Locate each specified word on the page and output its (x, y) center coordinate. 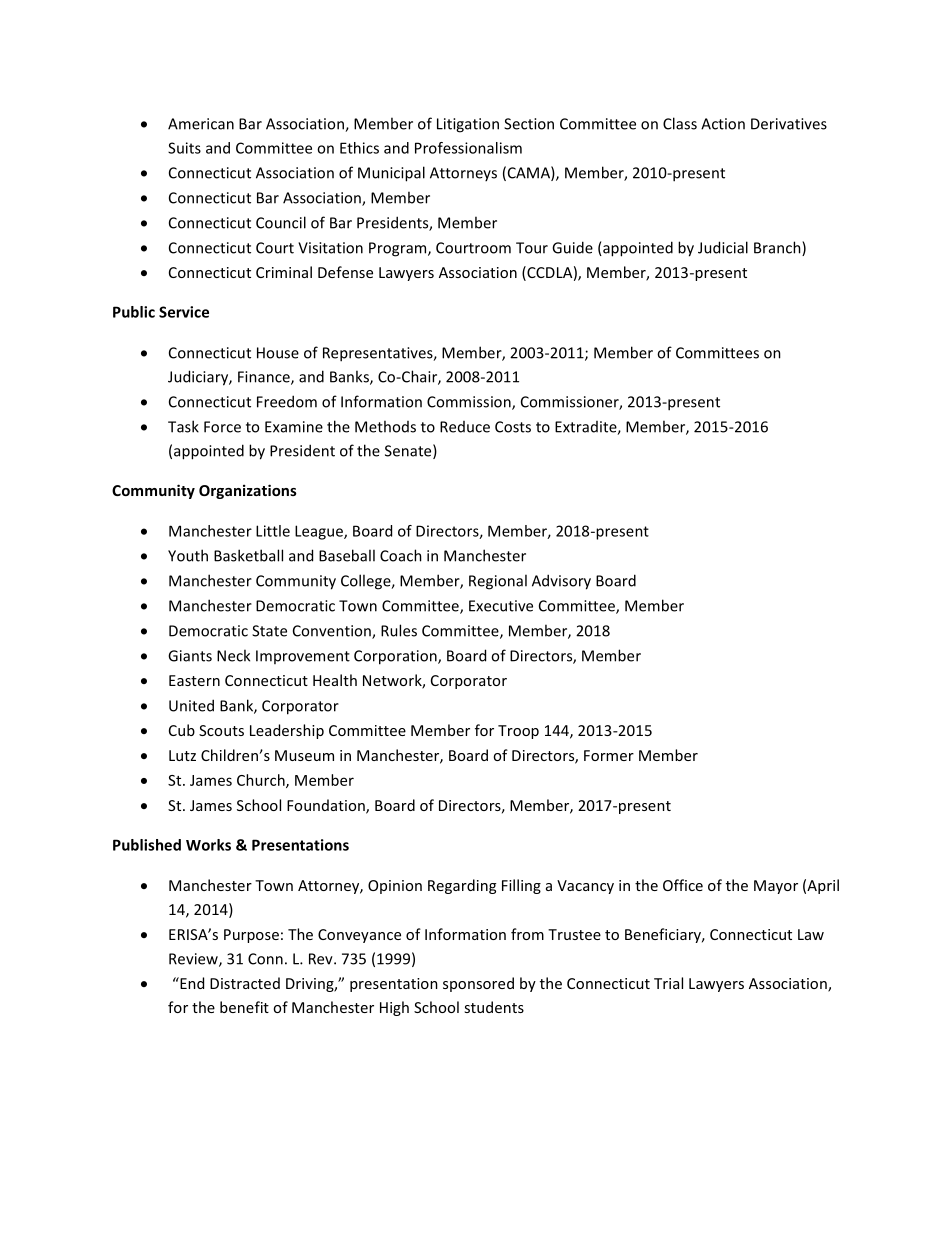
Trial (668, 983)
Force (222, 427)
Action (723, 124)
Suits (184, 148)
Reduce (465, 427)
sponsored (478, 984)
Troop (518, 732)
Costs (513, 427)
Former (609, 755)
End (191, 983)
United (191, 705)
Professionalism (468, 148)
